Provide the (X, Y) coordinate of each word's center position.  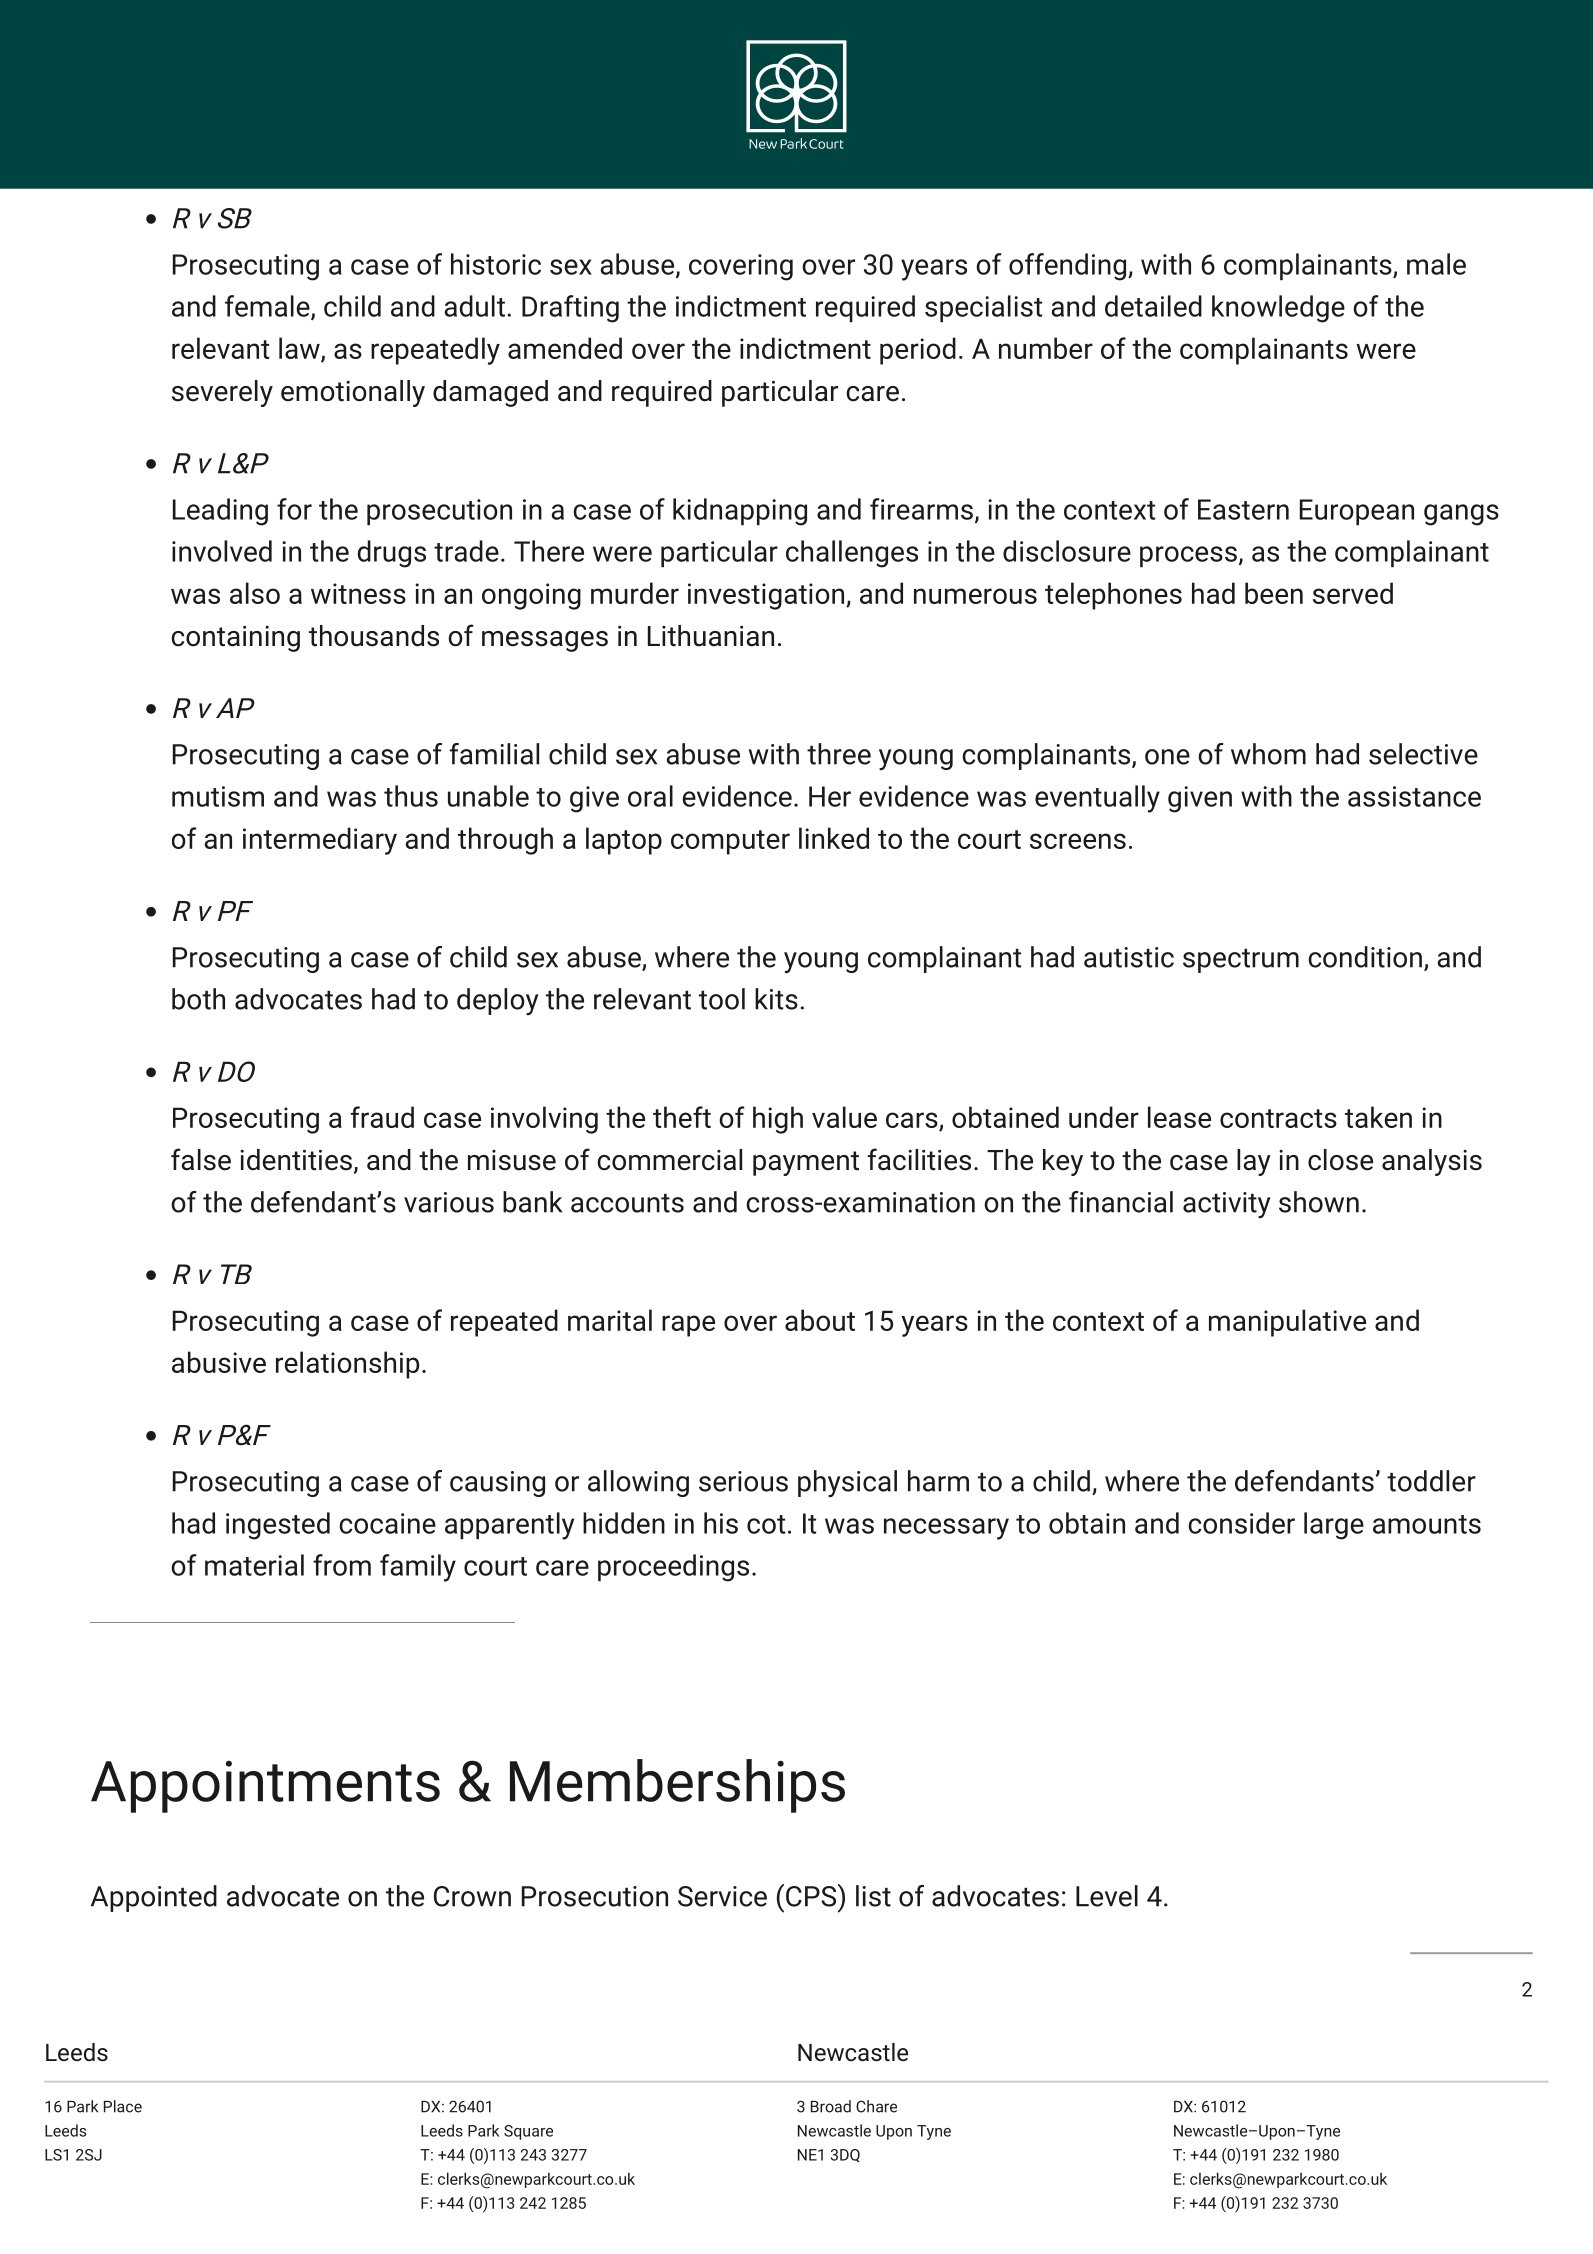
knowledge (1278, 309)
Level (1107, 1896)
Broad (831, 2106)
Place (123, 2106)
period (918, 351)
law (300, 349)
